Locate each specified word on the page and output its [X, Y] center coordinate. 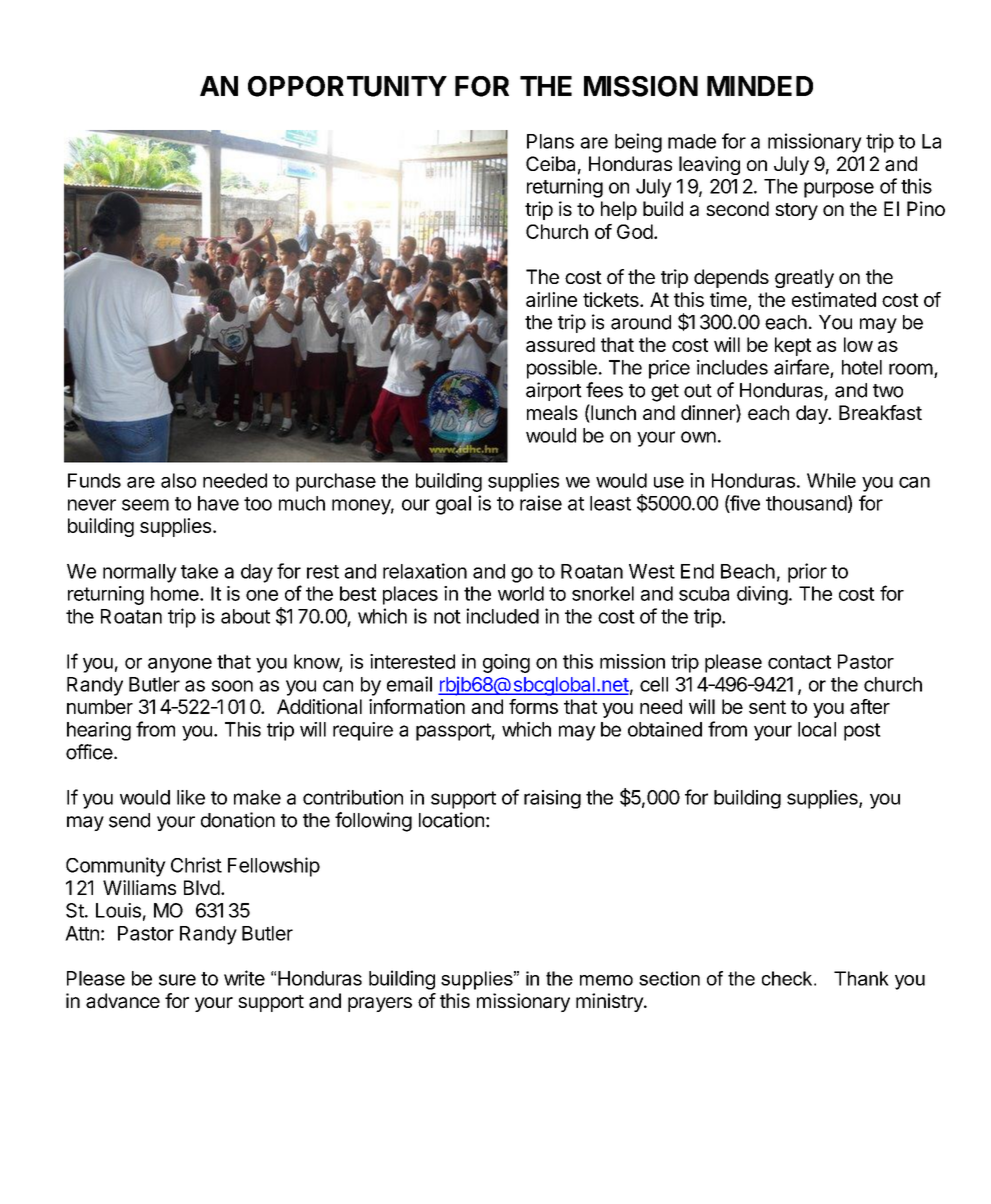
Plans [550, 141]
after [870, 706]
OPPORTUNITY [347, 86]
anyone [180, 665]
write [244, 978]
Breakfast [880, 412]
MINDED [760, 86]
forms [533, 706]
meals [552, 412]
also [178, 480]
